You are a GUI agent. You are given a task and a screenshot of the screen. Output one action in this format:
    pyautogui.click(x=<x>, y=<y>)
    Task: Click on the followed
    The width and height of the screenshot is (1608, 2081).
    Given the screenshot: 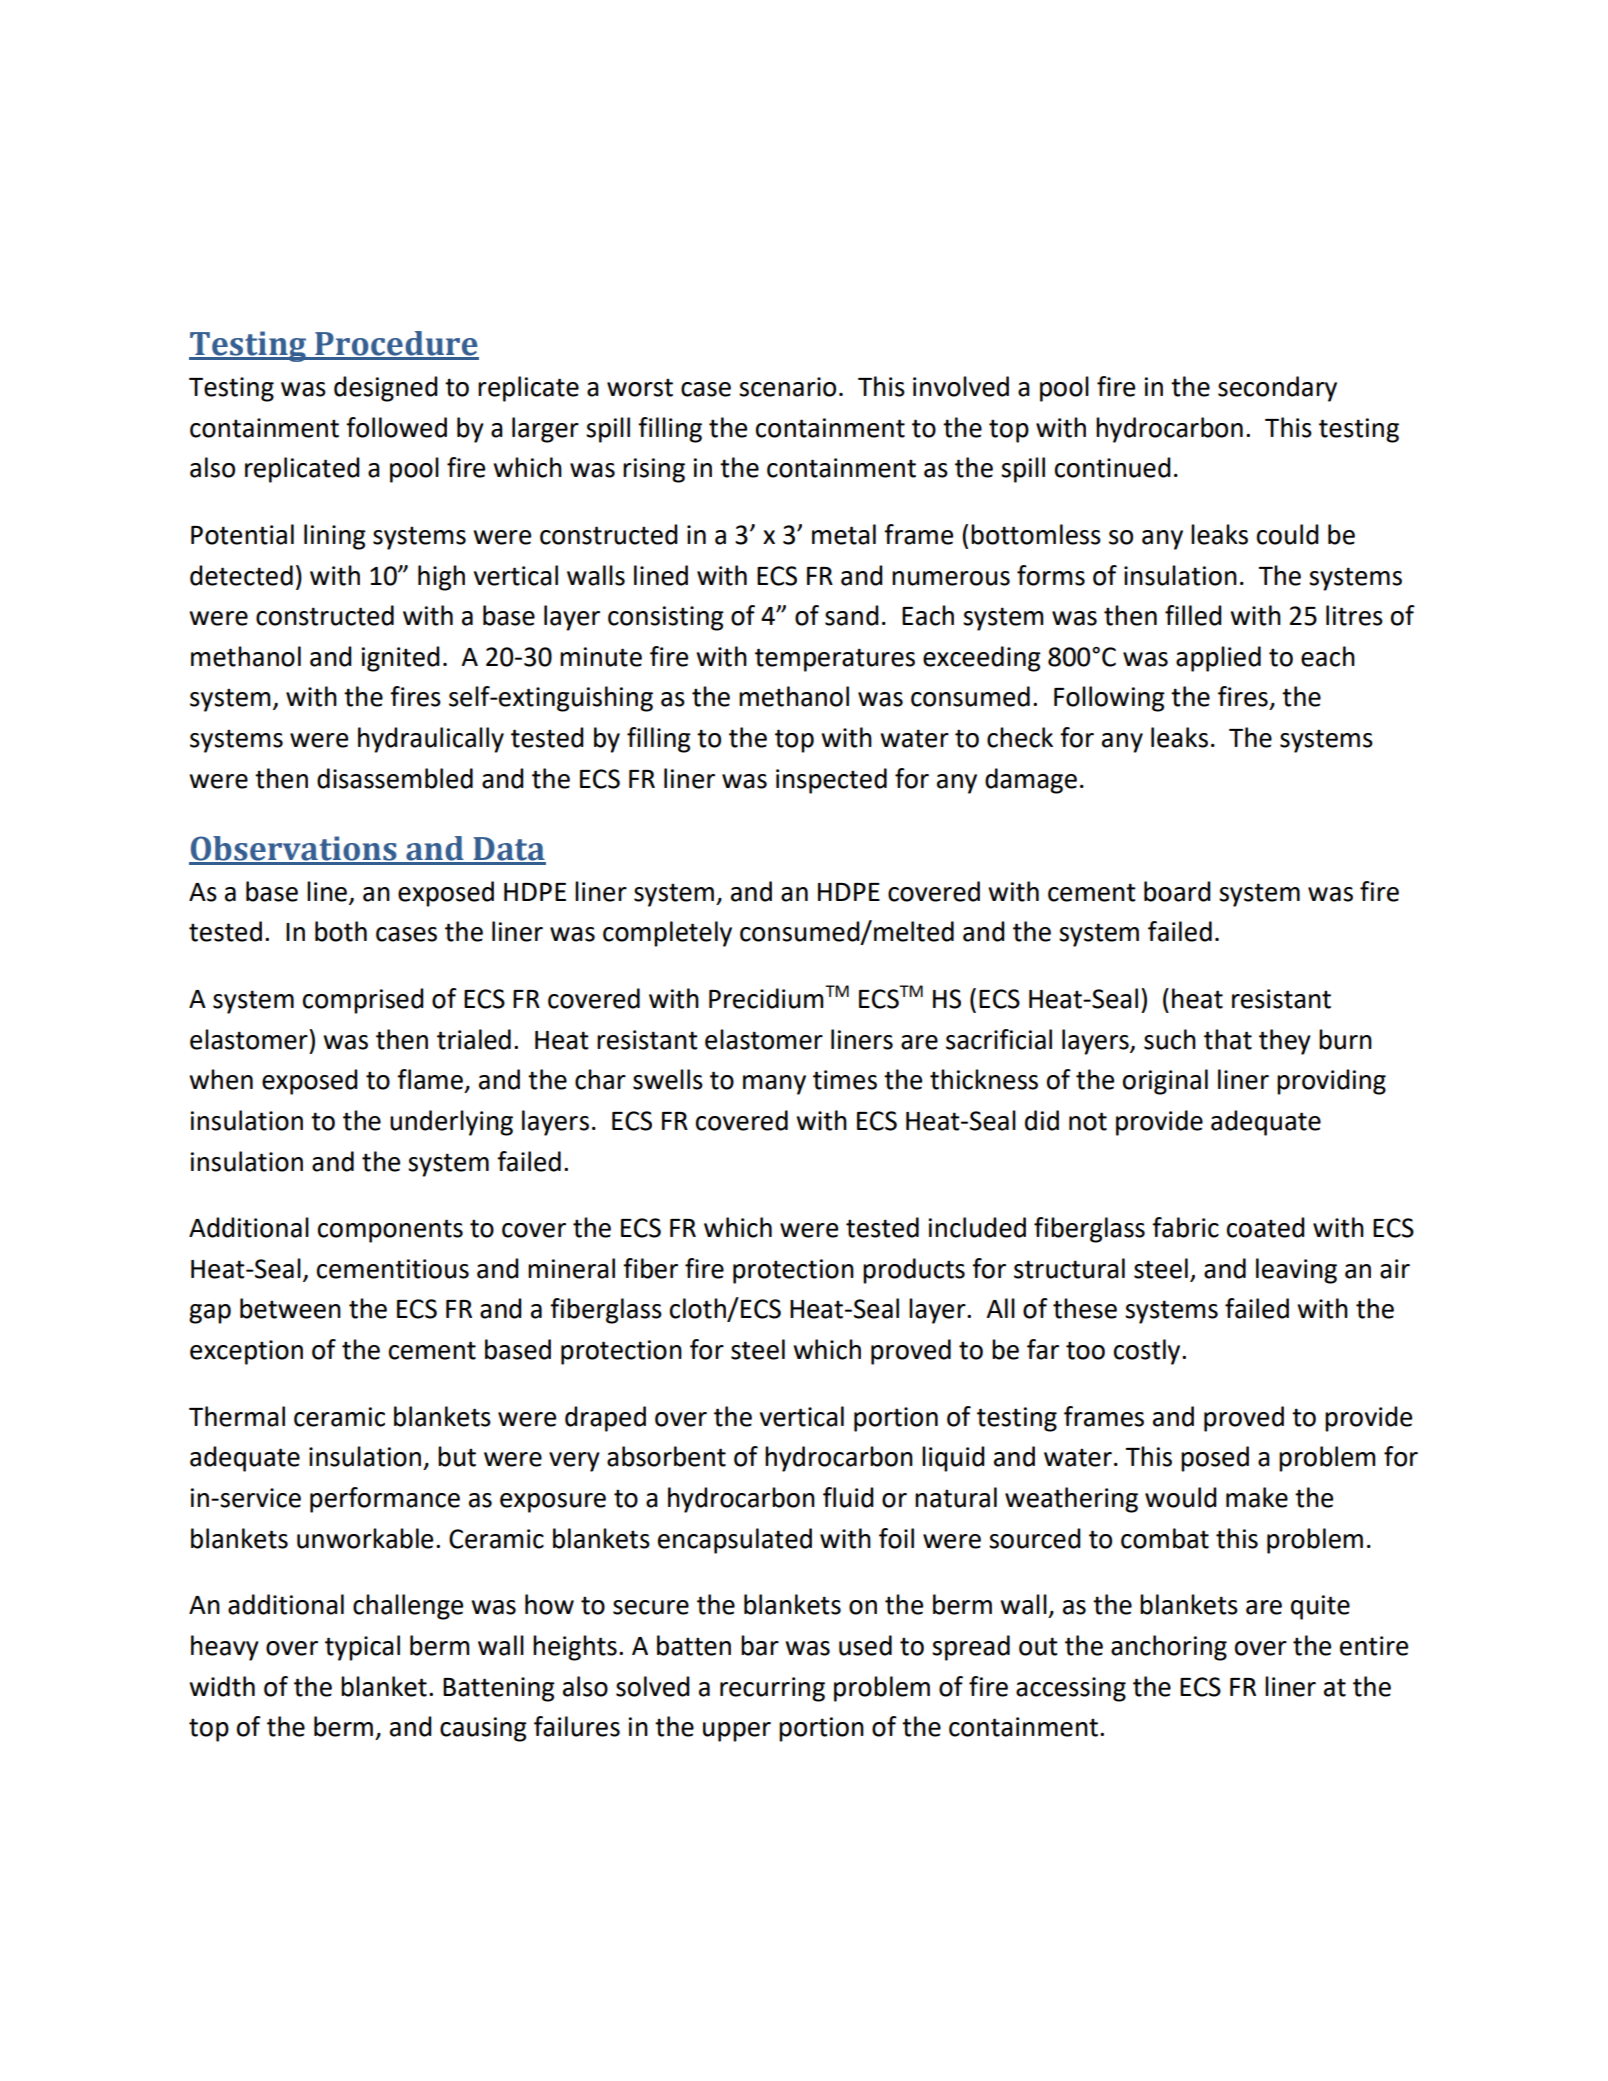 What is the action you would take?
    pyautogui.click(x=396, y=427)
